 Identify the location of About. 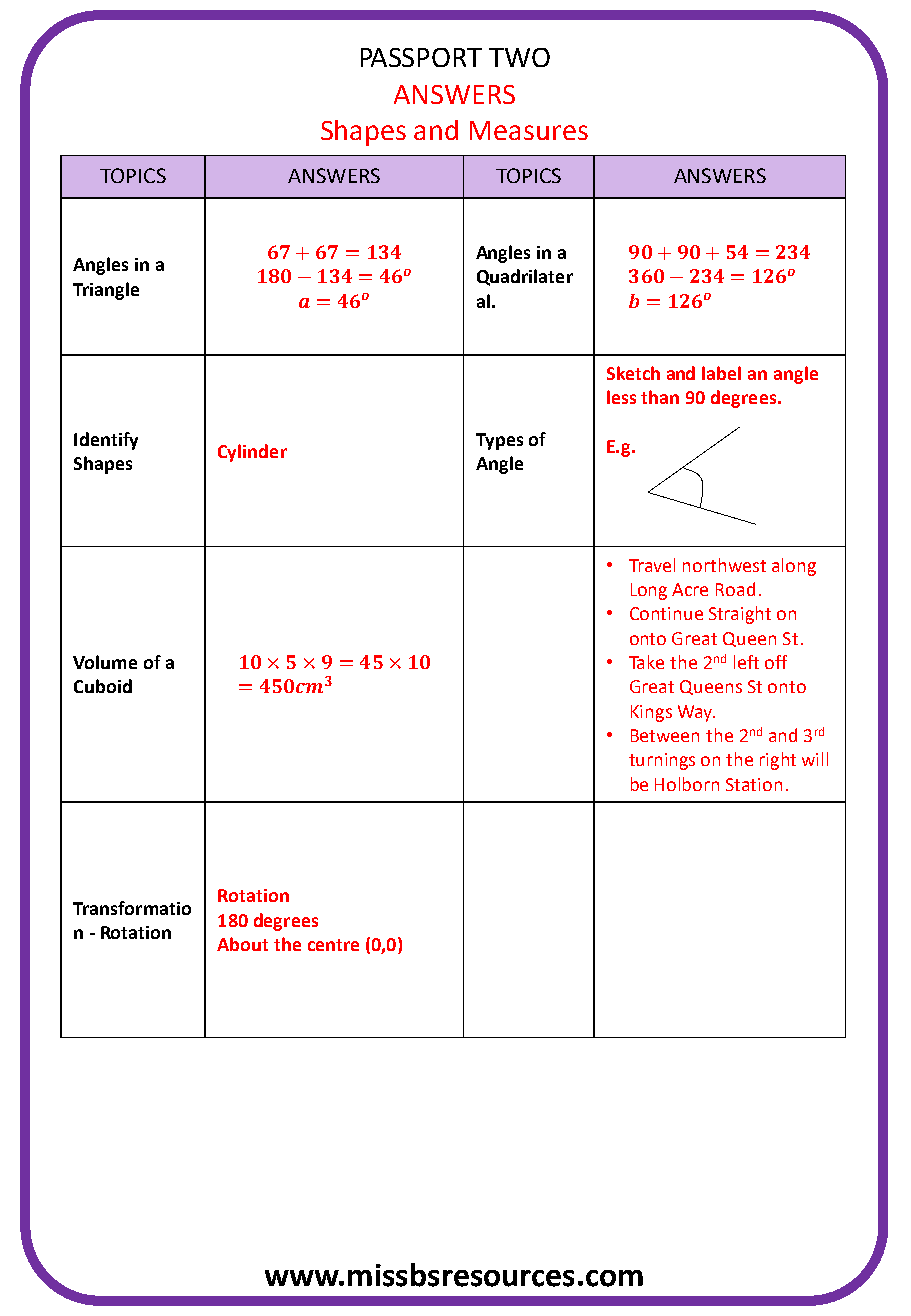
(242, 944).
